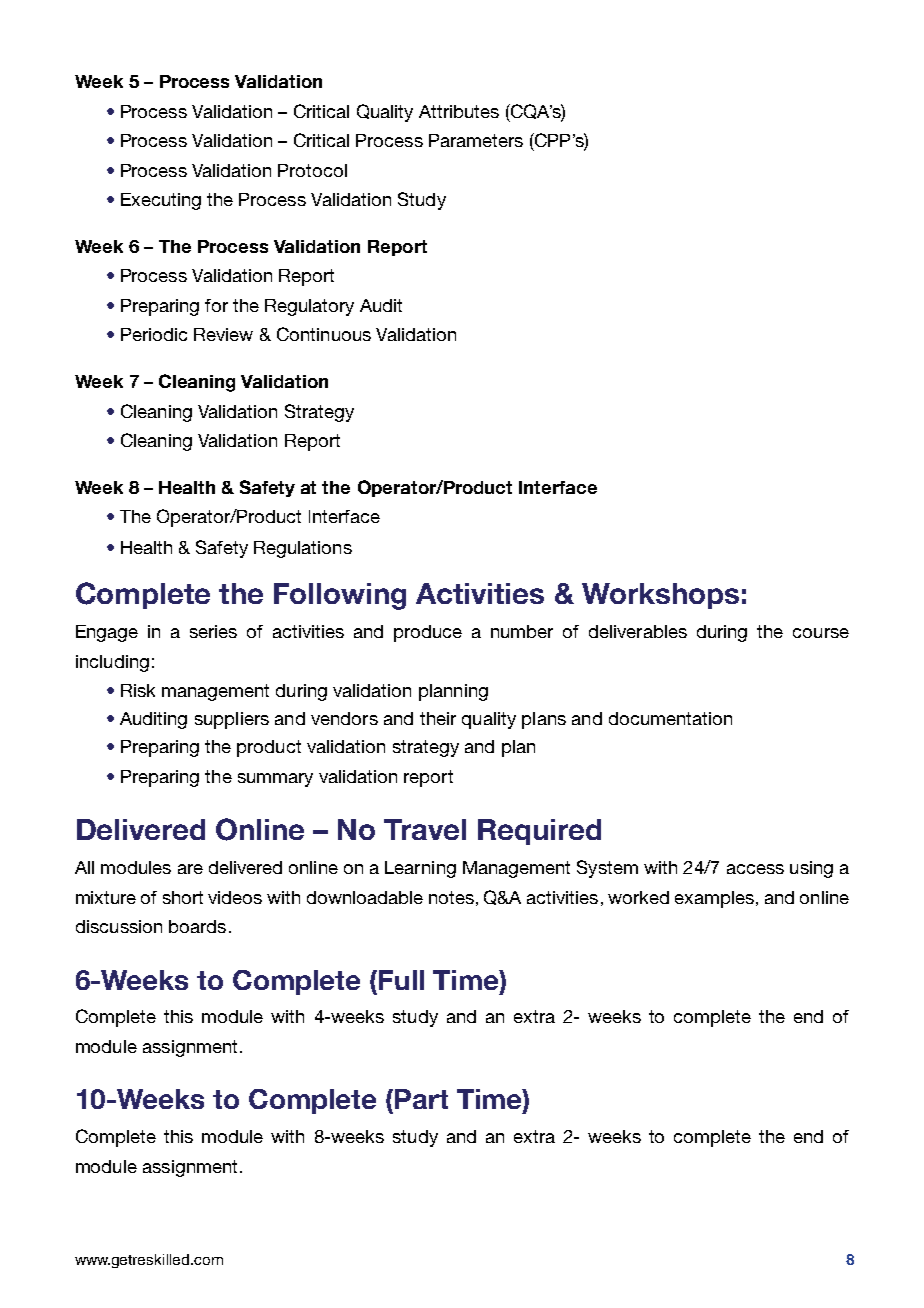 This screenshot has width=924, height=1308. What do you see at coordinates (197, 926) in the screenshot?
I see `boards` at bounding box center [197, 926].
